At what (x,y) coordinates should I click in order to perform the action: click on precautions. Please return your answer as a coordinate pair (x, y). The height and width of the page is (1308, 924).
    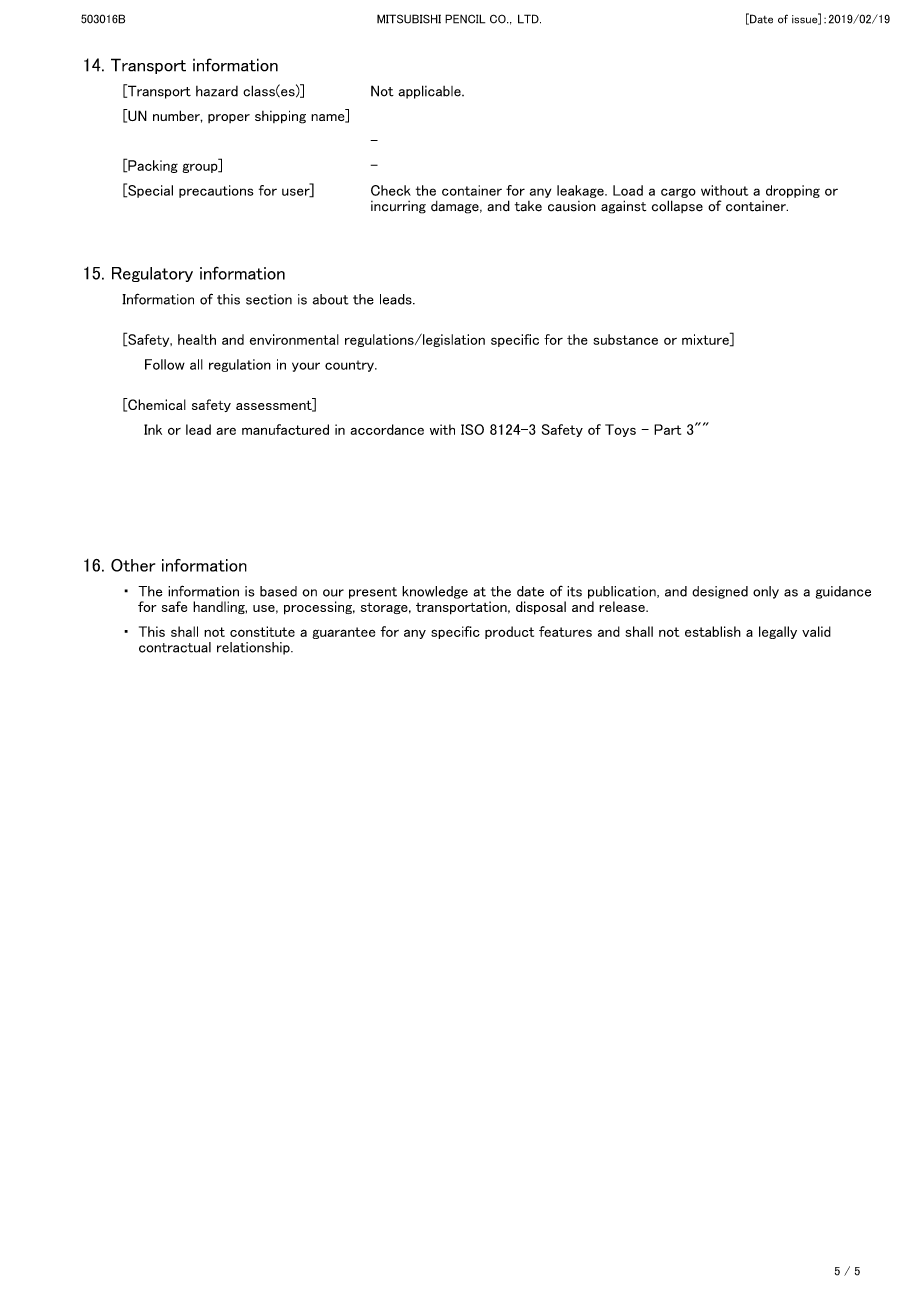
    Looking at the image, I should click on (216, 191).
